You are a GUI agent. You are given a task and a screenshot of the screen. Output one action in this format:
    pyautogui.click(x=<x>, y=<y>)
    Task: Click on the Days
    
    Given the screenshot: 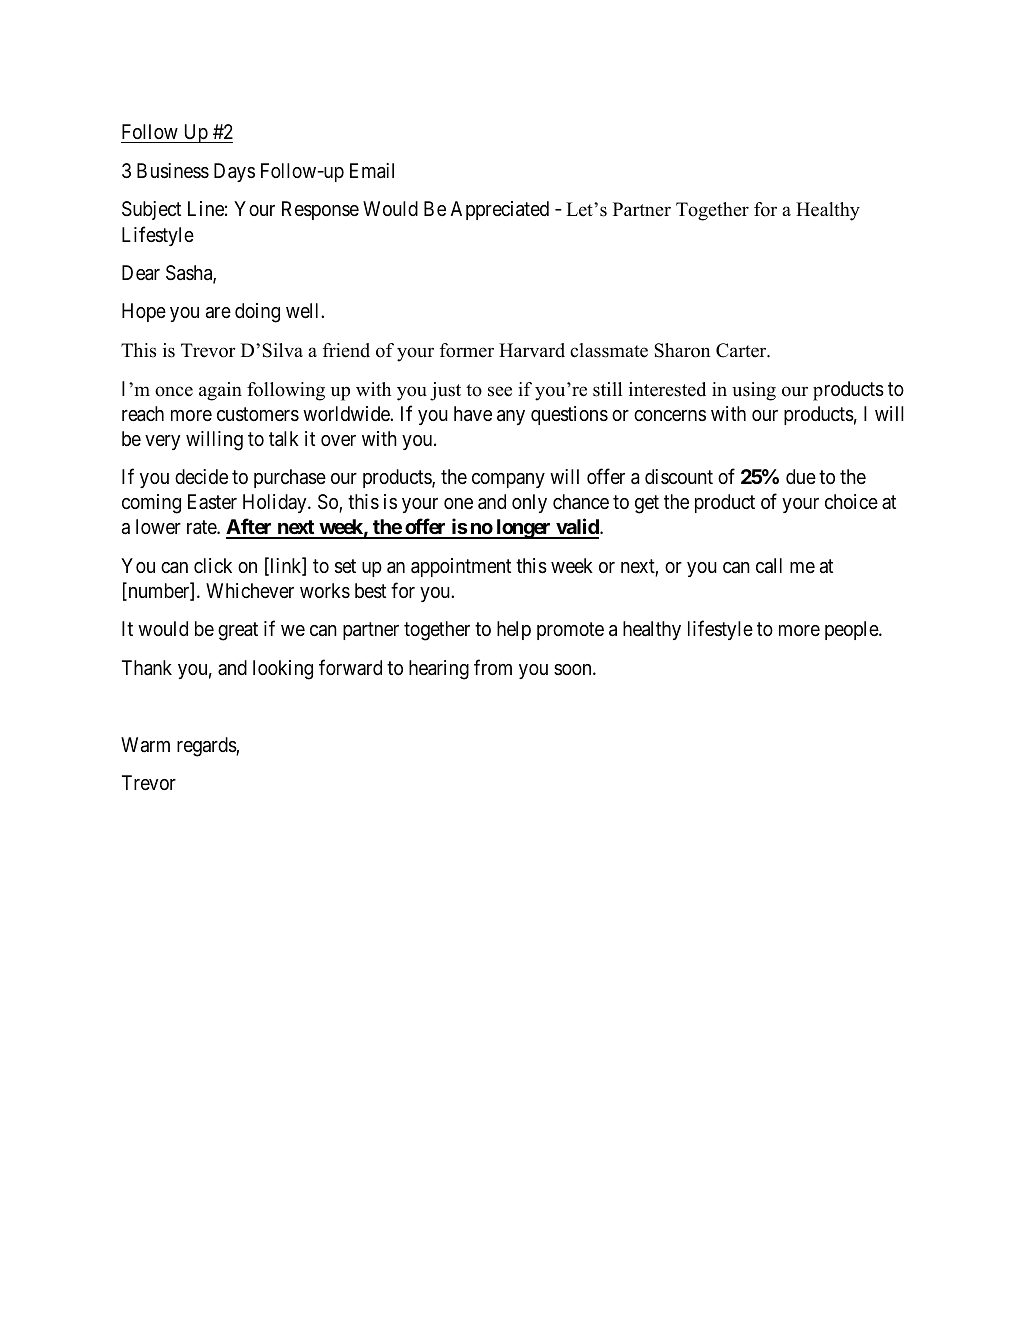 What is the action you would take?
    pyautogui.click(x=234, y=172)
